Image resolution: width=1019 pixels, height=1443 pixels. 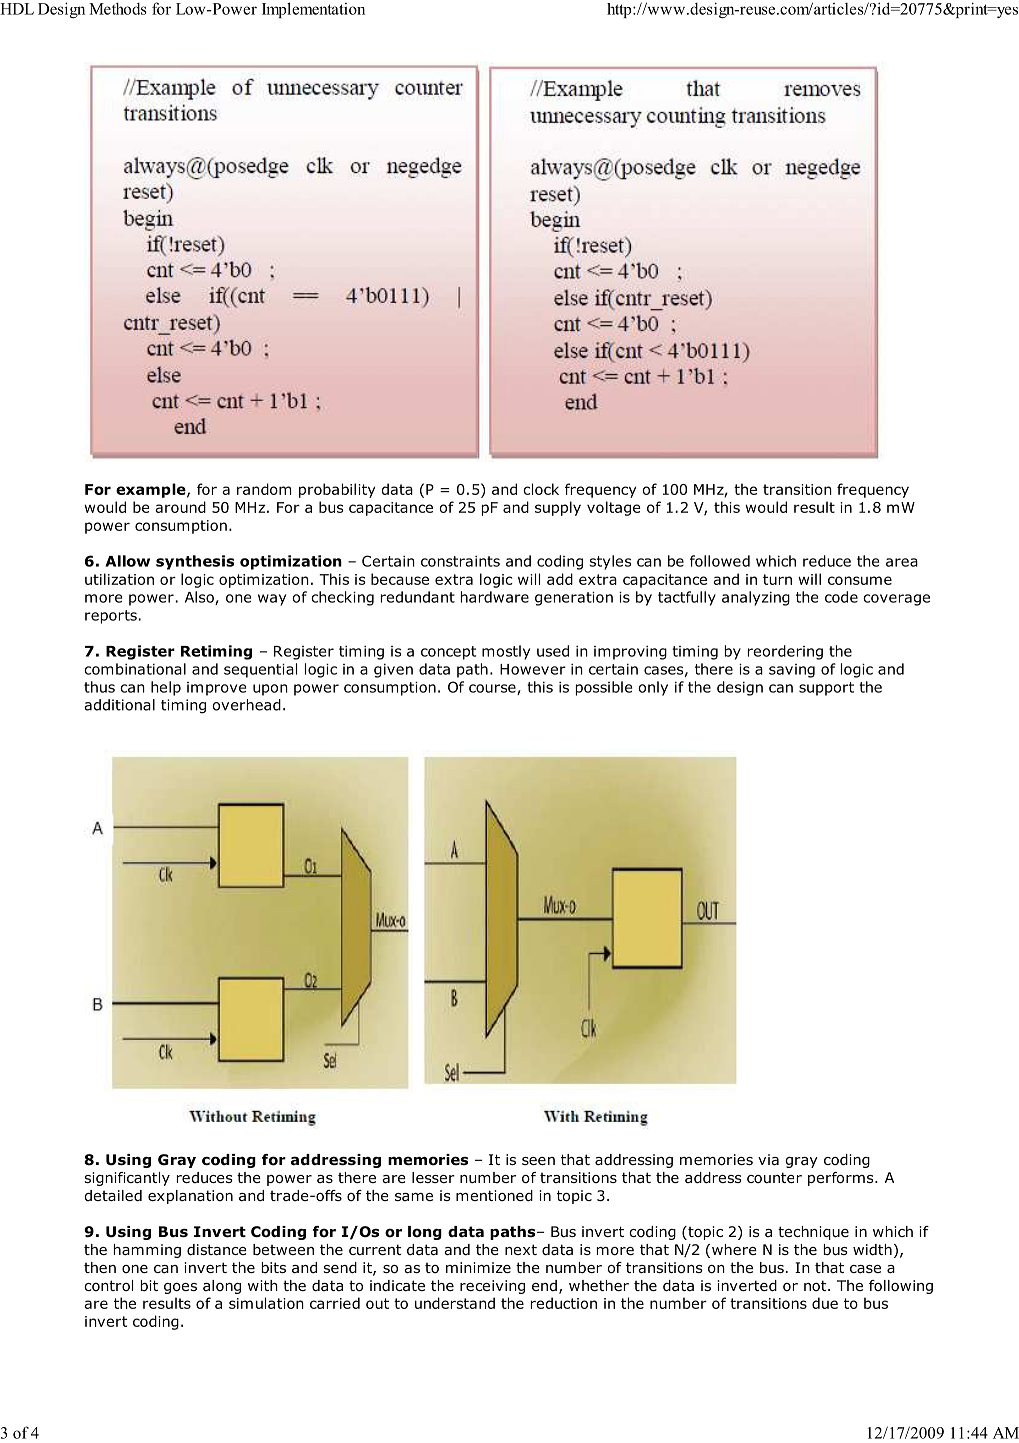 I want to click on followed, so click(x=720, y=561).
